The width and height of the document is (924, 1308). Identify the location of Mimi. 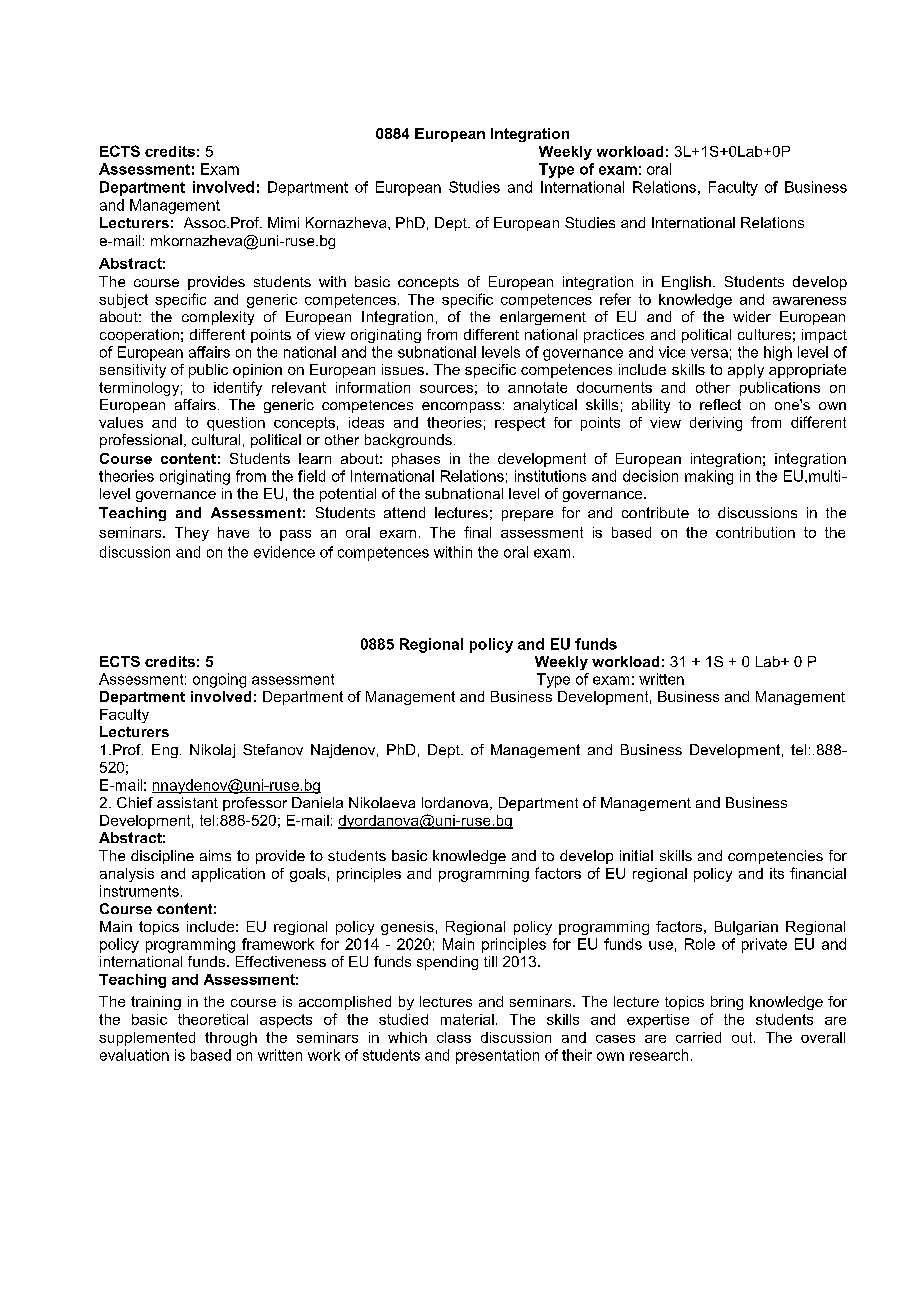
(283, 222).
